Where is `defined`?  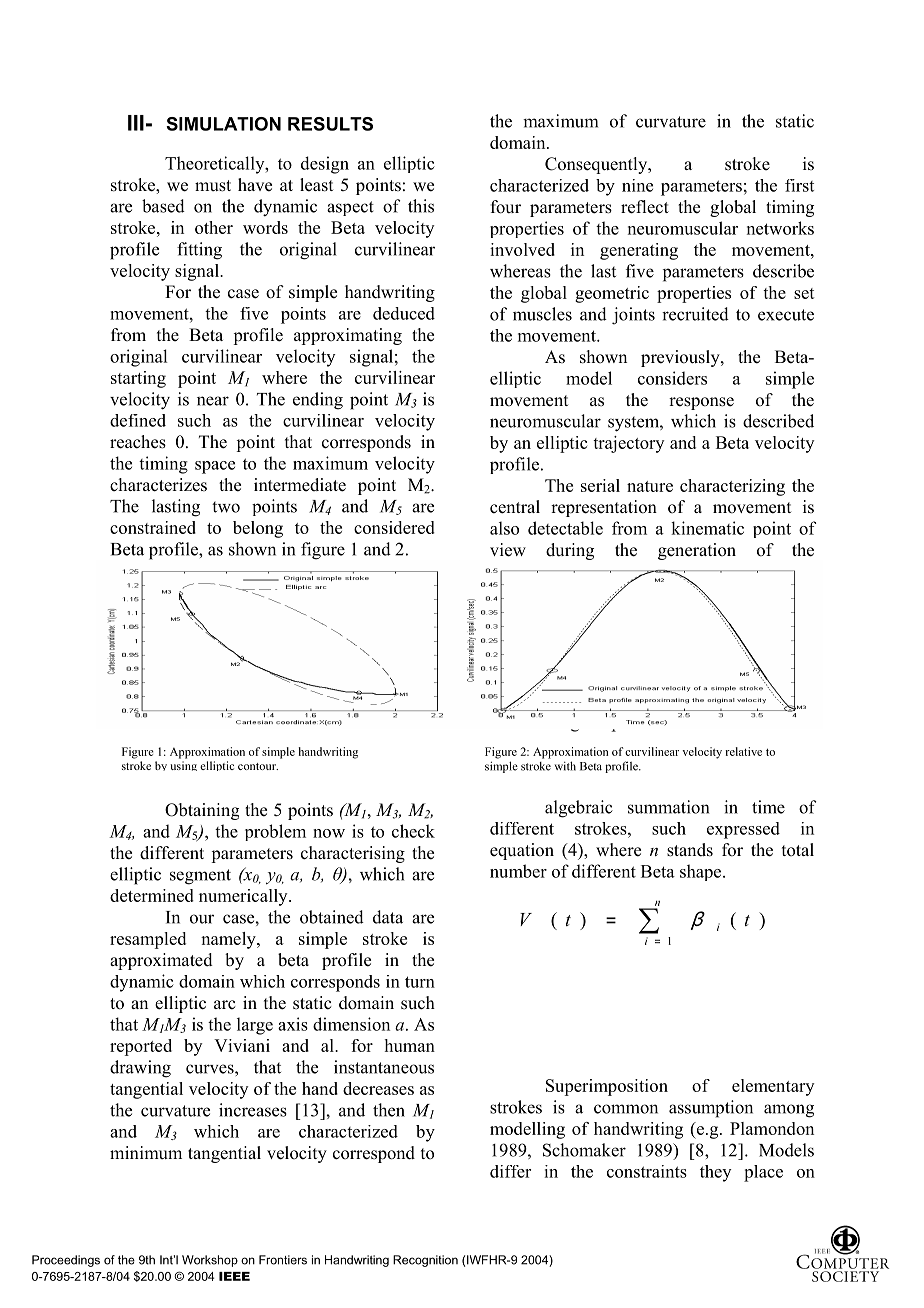 defined is located at coordinates (138, 420).
